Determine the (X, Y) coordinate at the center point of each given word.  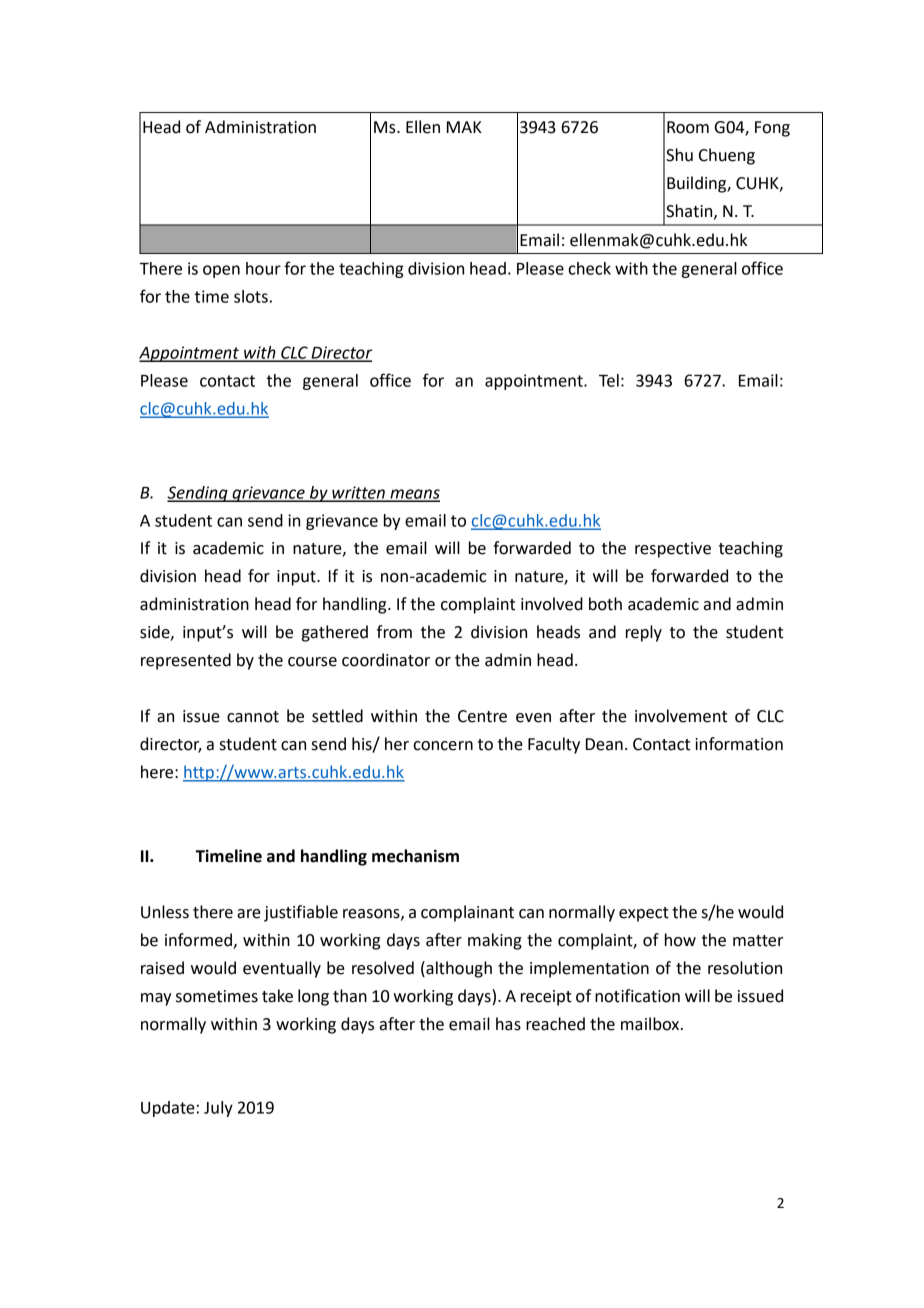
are (249, 914)
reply (644, 633)
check (589, 268)
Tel (609, 380)
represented (186, 661)
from (394, 632)
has (508, 1024)
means (414, 495)
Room (688, 127)
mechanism (415, 856)
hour (263, 268)
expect (644, 914)
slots (251, 296)
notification (637, 996)
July (218, 1109)
